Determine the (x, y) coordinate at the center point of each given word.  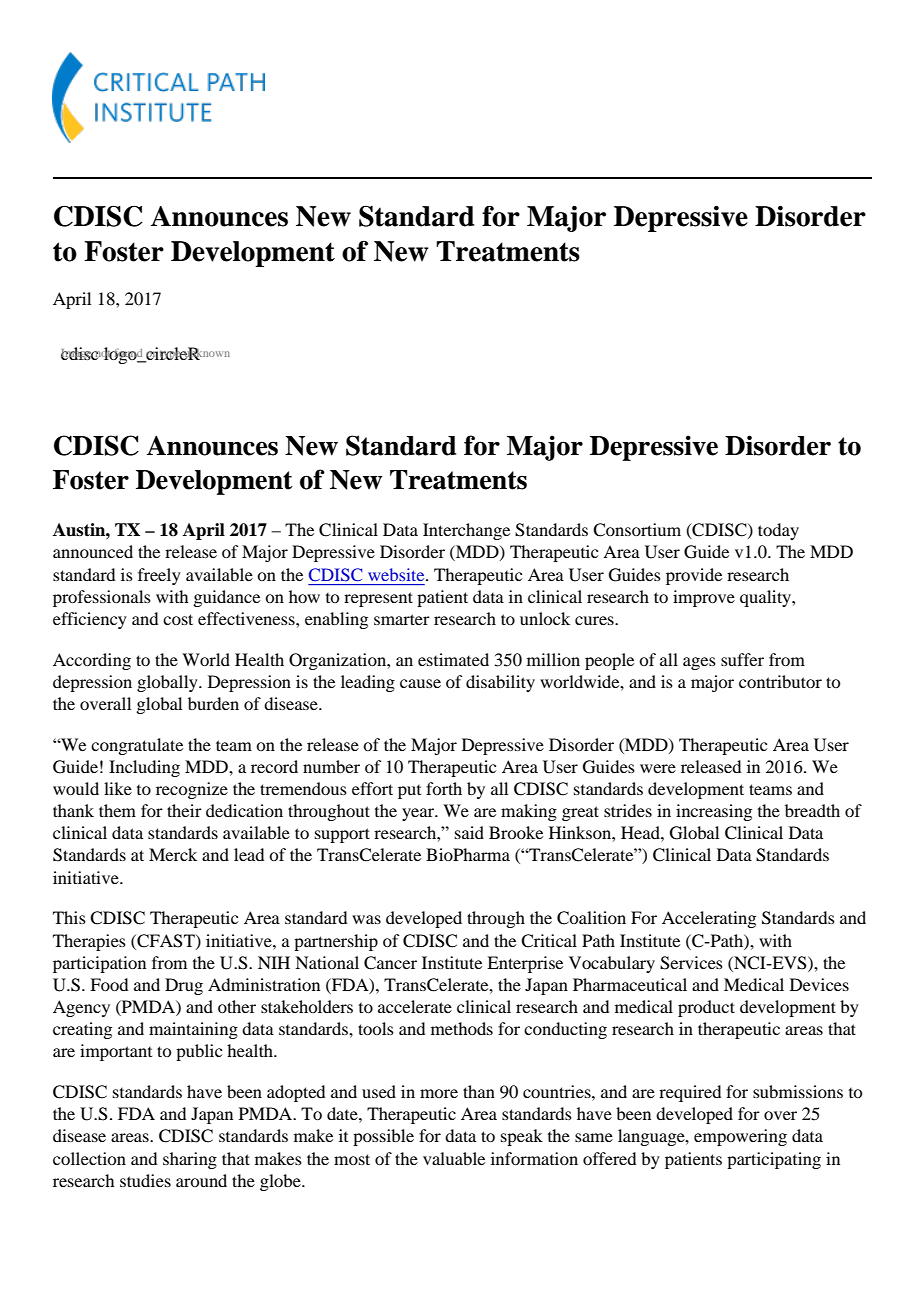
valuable (454, 1158)
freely (159, 576)
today (778, 531)
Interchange (466, 531)
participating (774, 1160)
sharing (190, 1160)
